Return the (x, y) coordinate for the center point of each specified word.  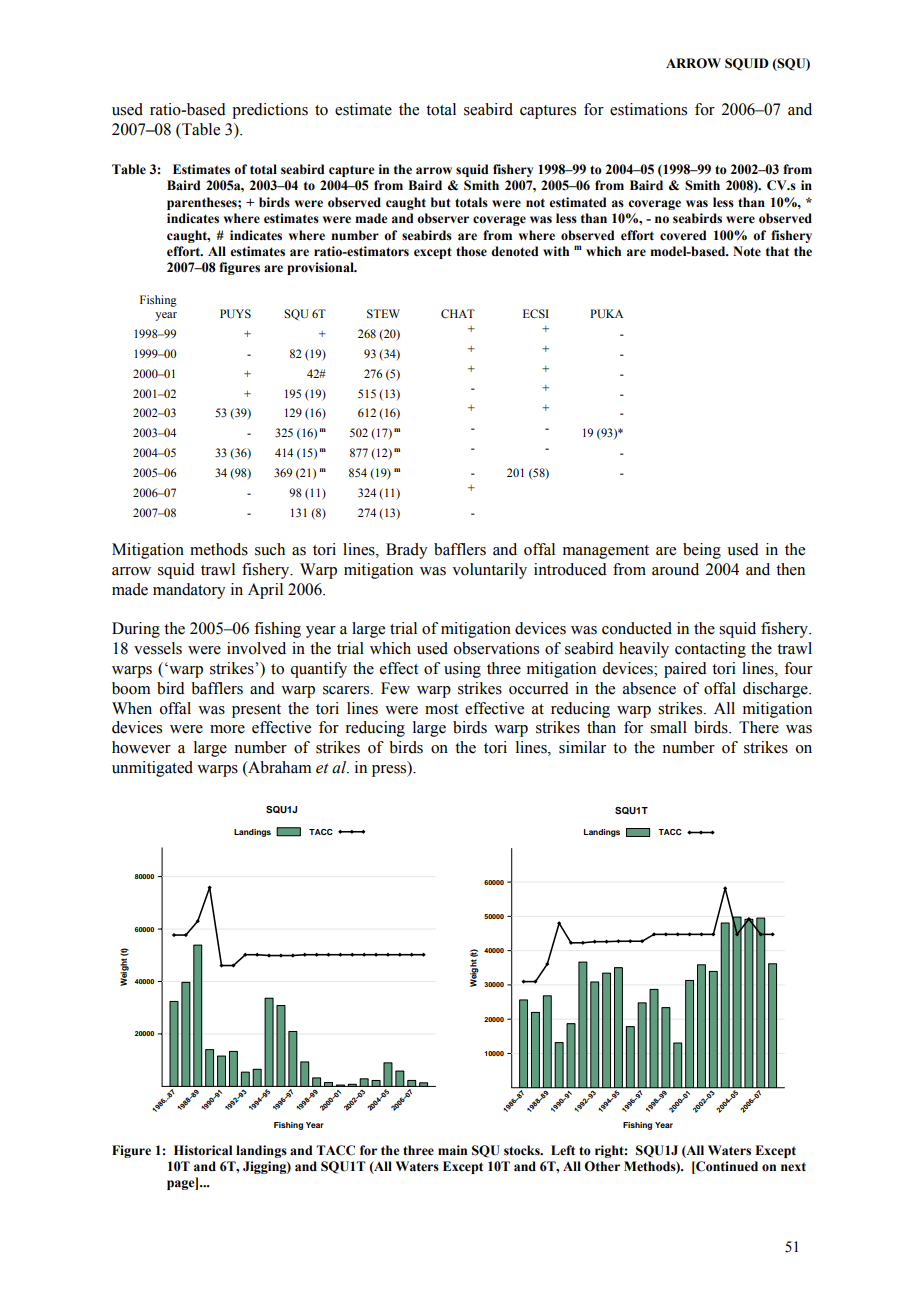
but (441, 202)
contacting (710, 650)
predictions (270, 111)
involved (256, 648)
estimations (648, 109)
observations (496, 648)
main (452, 1150)
